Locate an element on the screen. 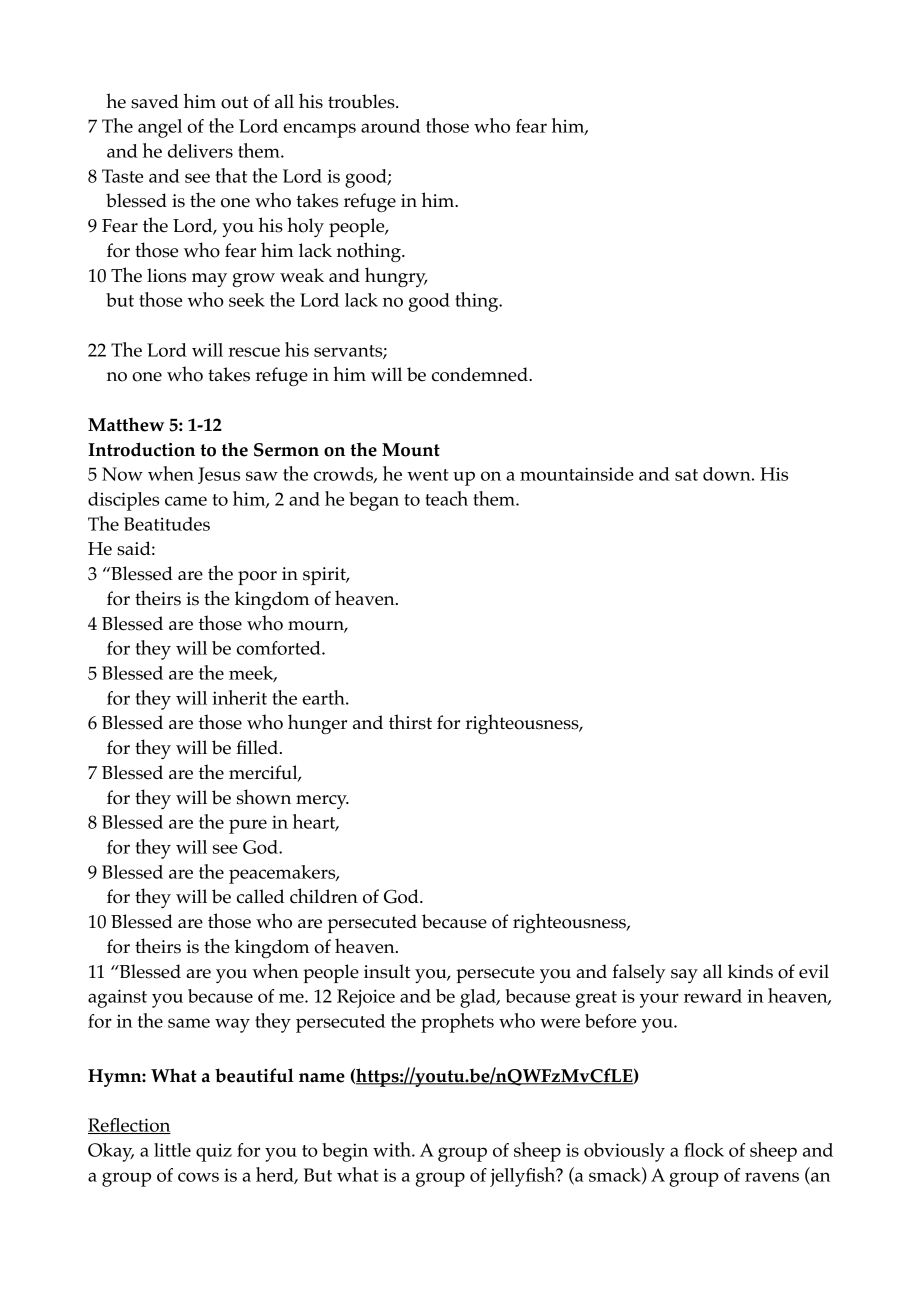 This screenshot has width=924, height=1308. comforted is located at coordinates (280, 648).
